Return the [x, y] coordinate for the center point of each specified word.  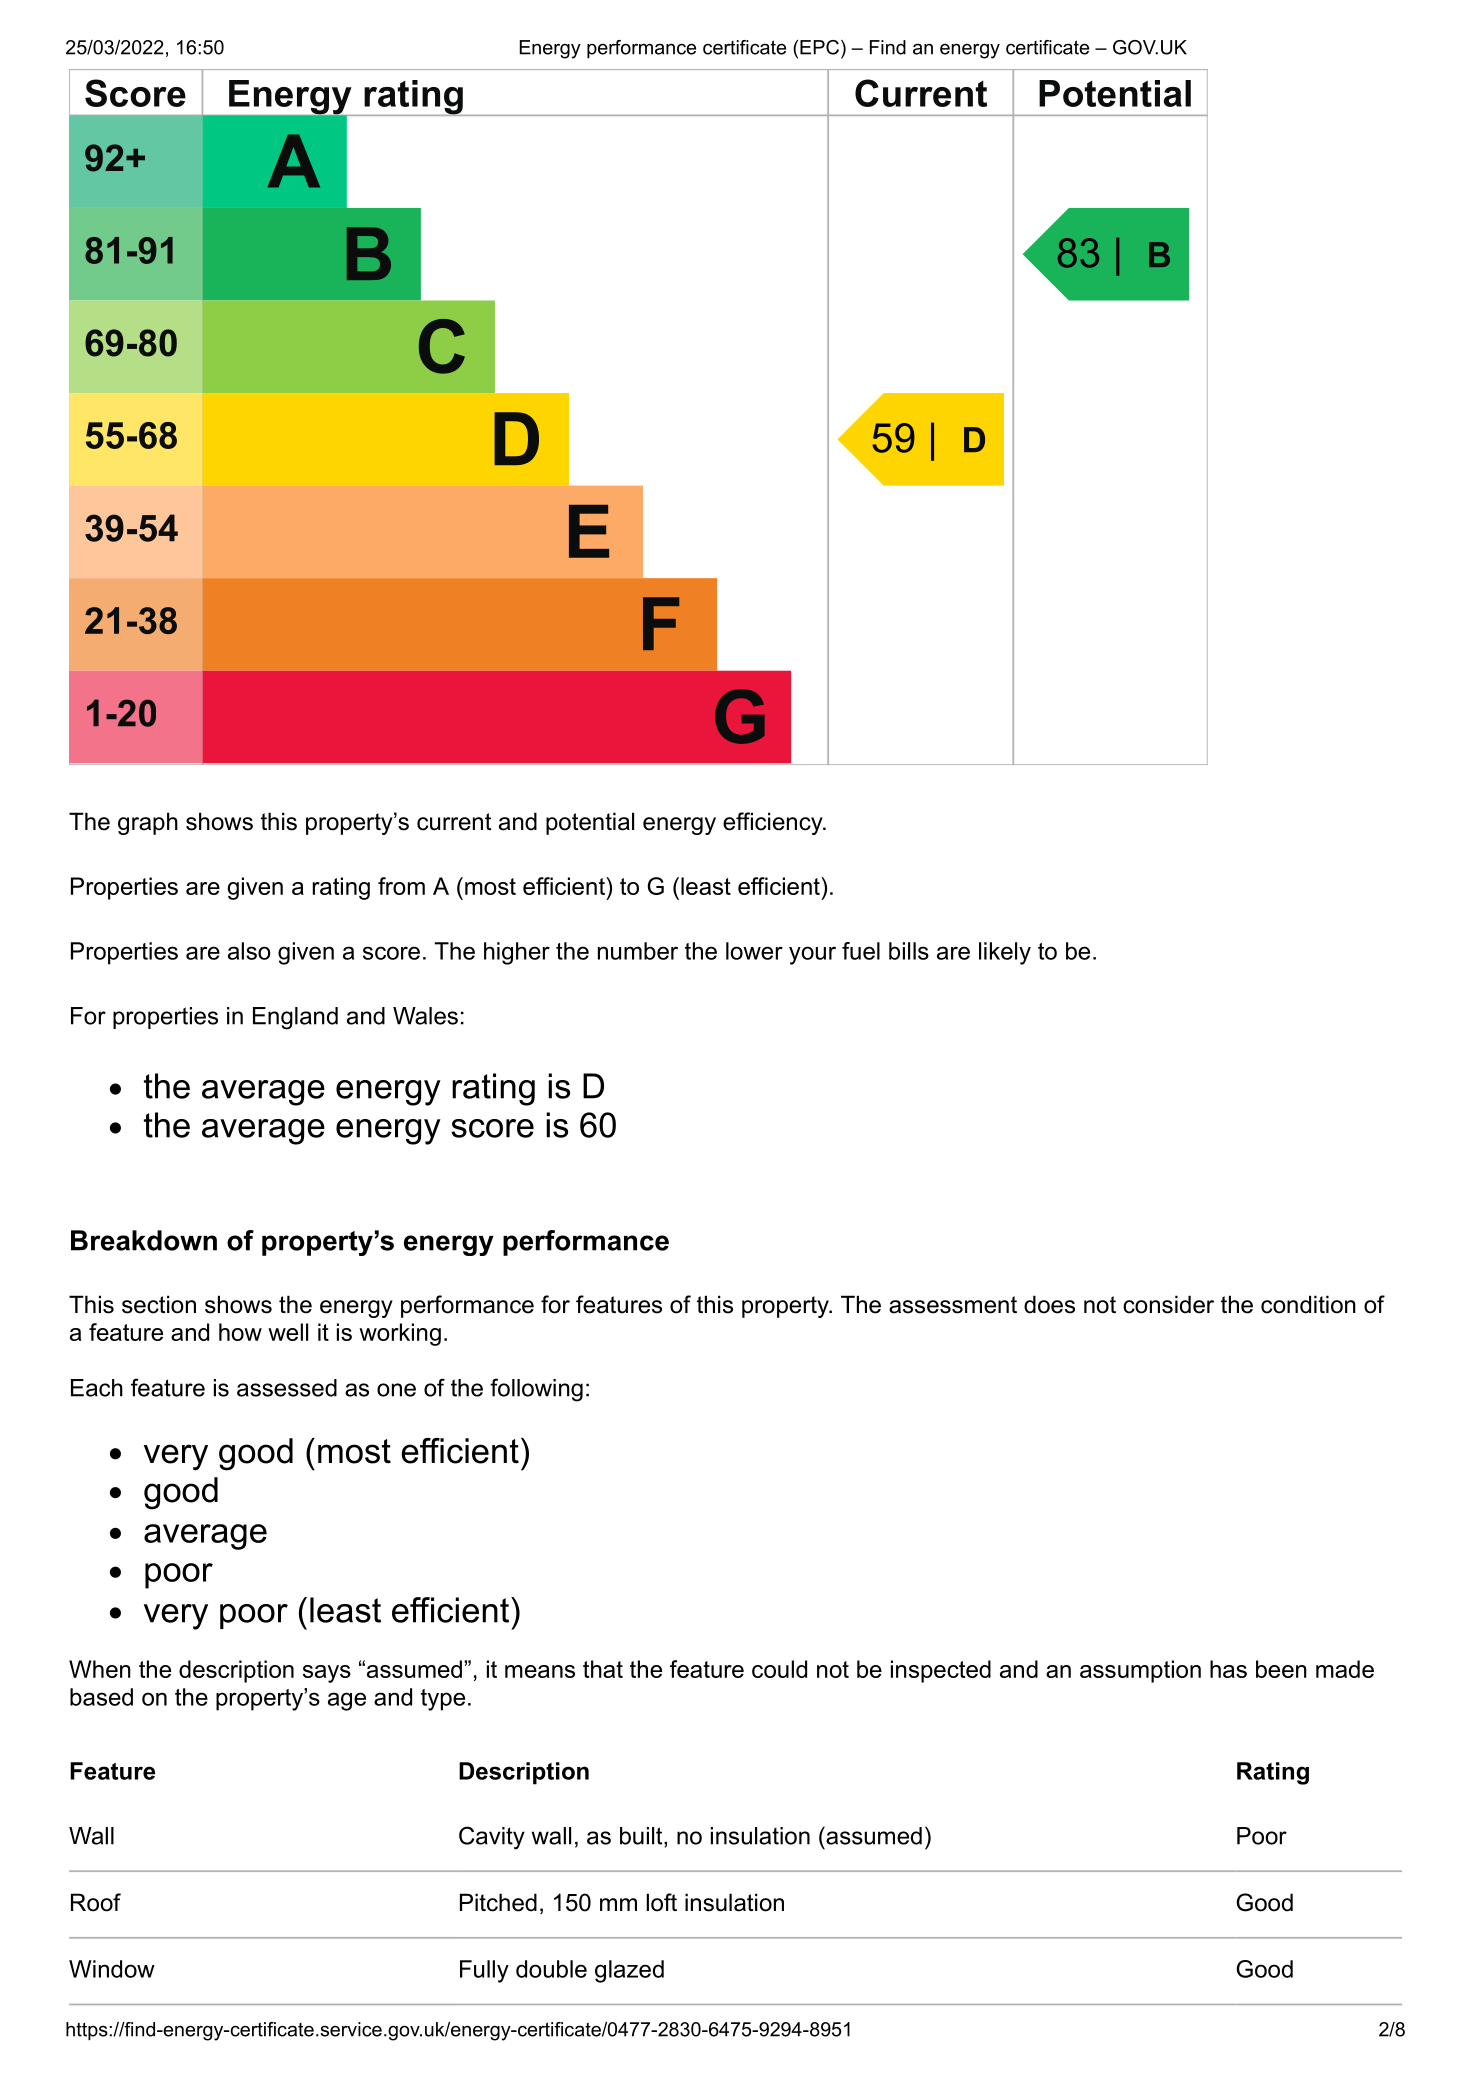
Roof [96, 1902]
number [638, 951]
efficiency [774, 823]
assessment [953, 1305]
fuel [861, 951]
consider [1168, 1304]
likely [1005, 953]
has [1228, 1669]
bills [909, 951]
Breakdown [144, 1240]
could [779, 1669]
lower [754, 951]
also [249, 951]
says [327, 1674]
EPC [819, 47]
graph [148, 823]
